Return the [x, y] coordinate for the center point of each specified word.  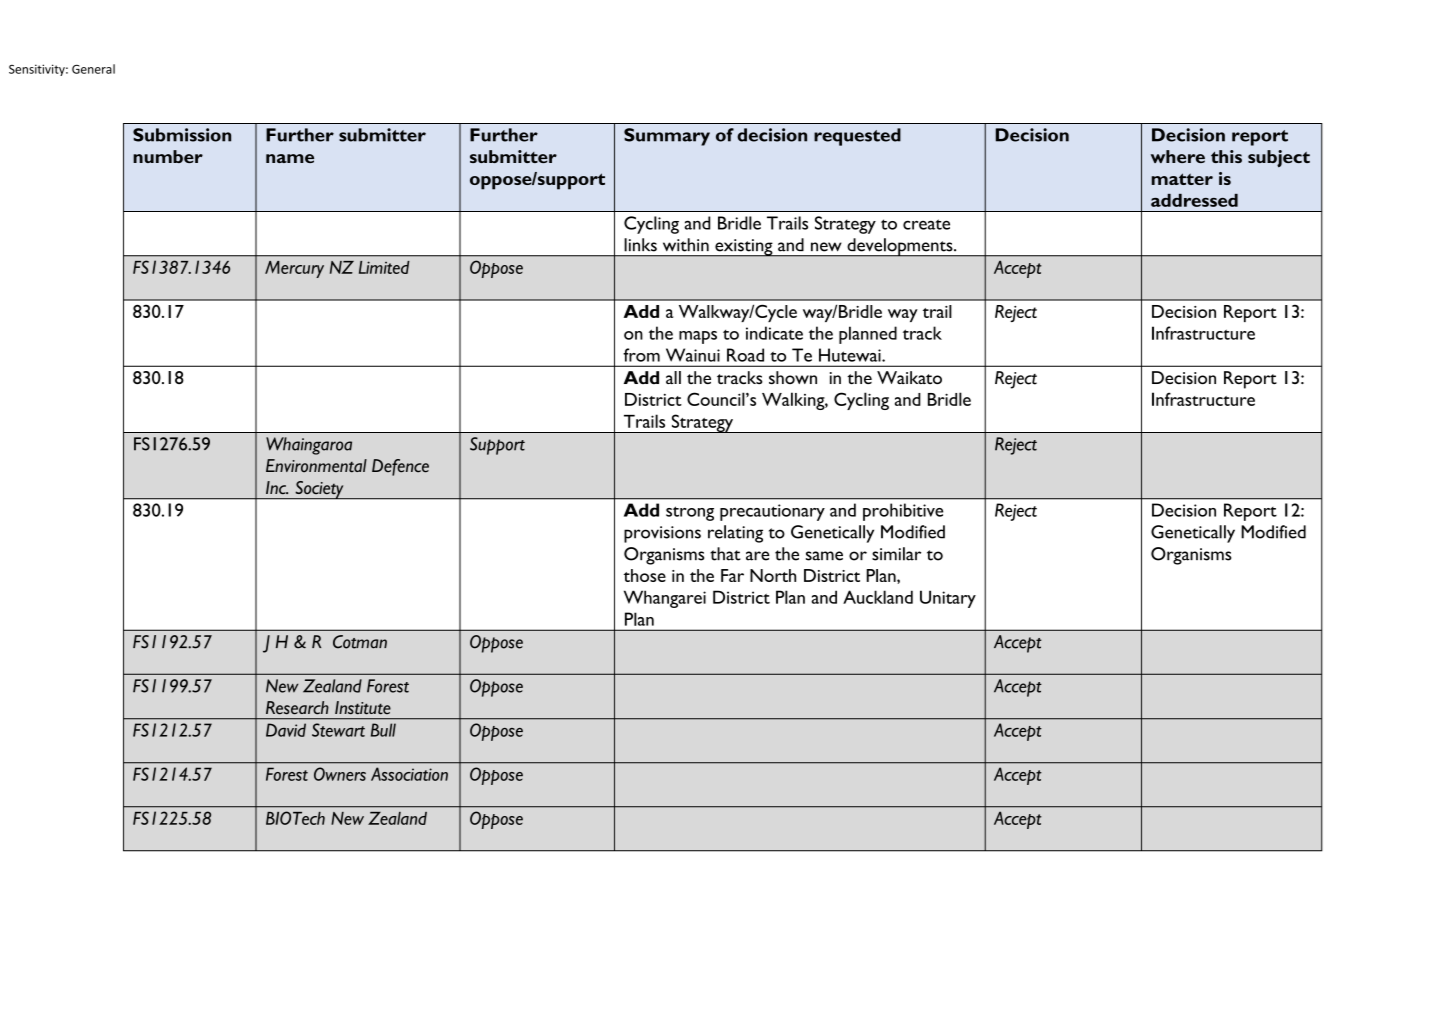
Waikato [909, 377]
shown [793, 377]
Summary [667, 137]
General [93, 69]
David [286, 730]
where [1178, 156]
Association [409, 774]
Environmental [316, 466]
